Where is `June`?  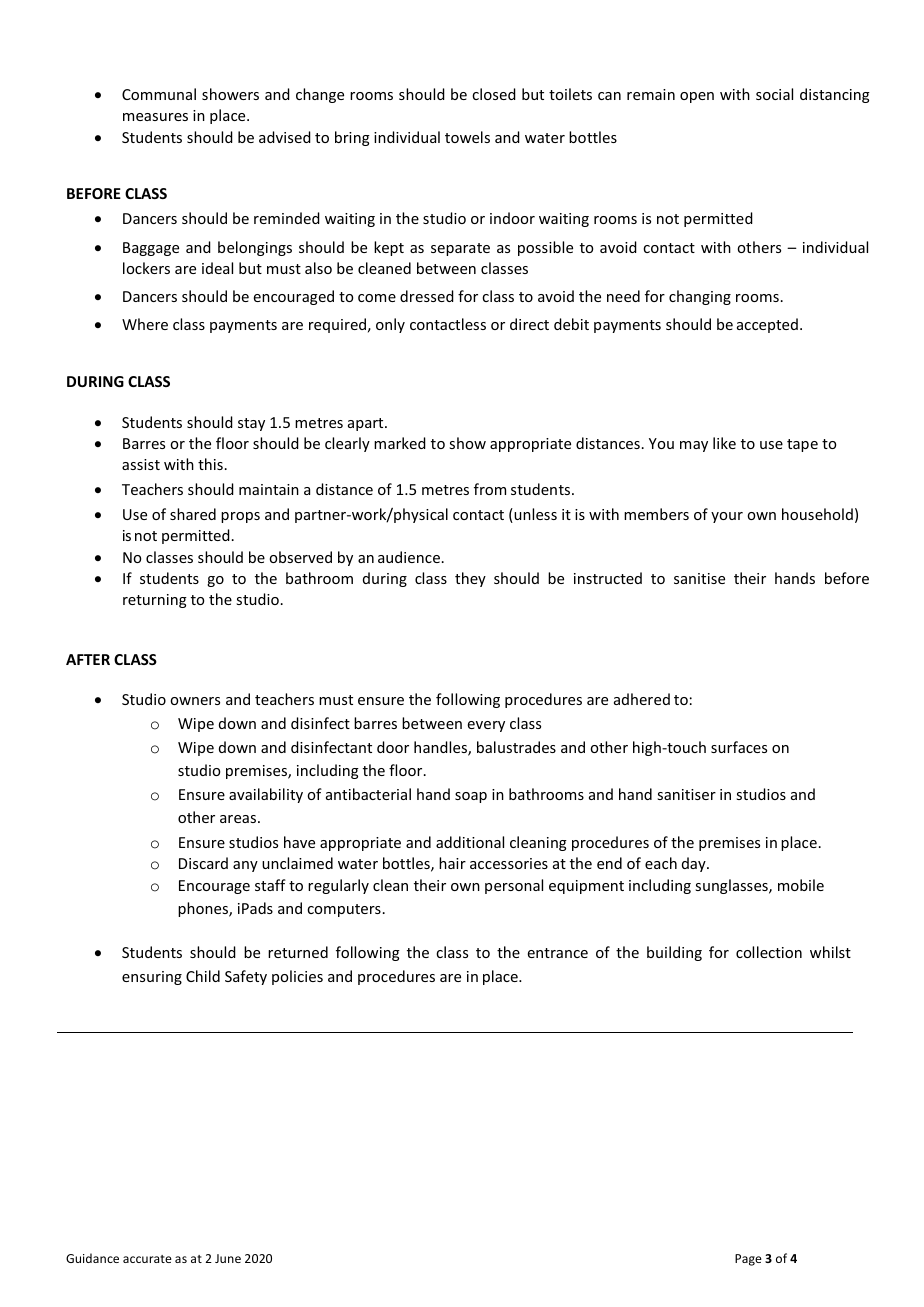
June is located at coordinates (228, 1258).
